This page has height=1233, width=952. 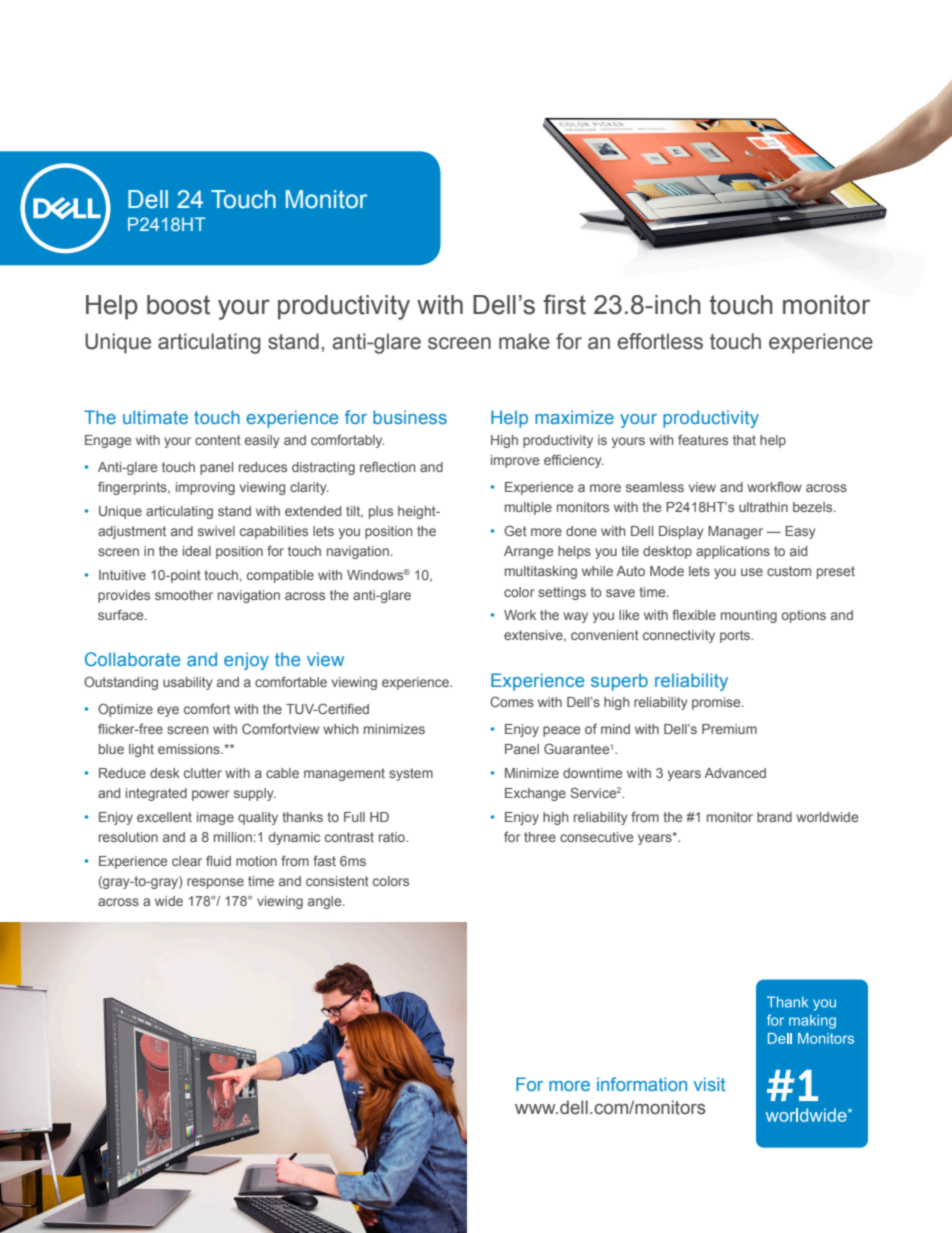 I want to click on response, so click(x=215, y=883).
